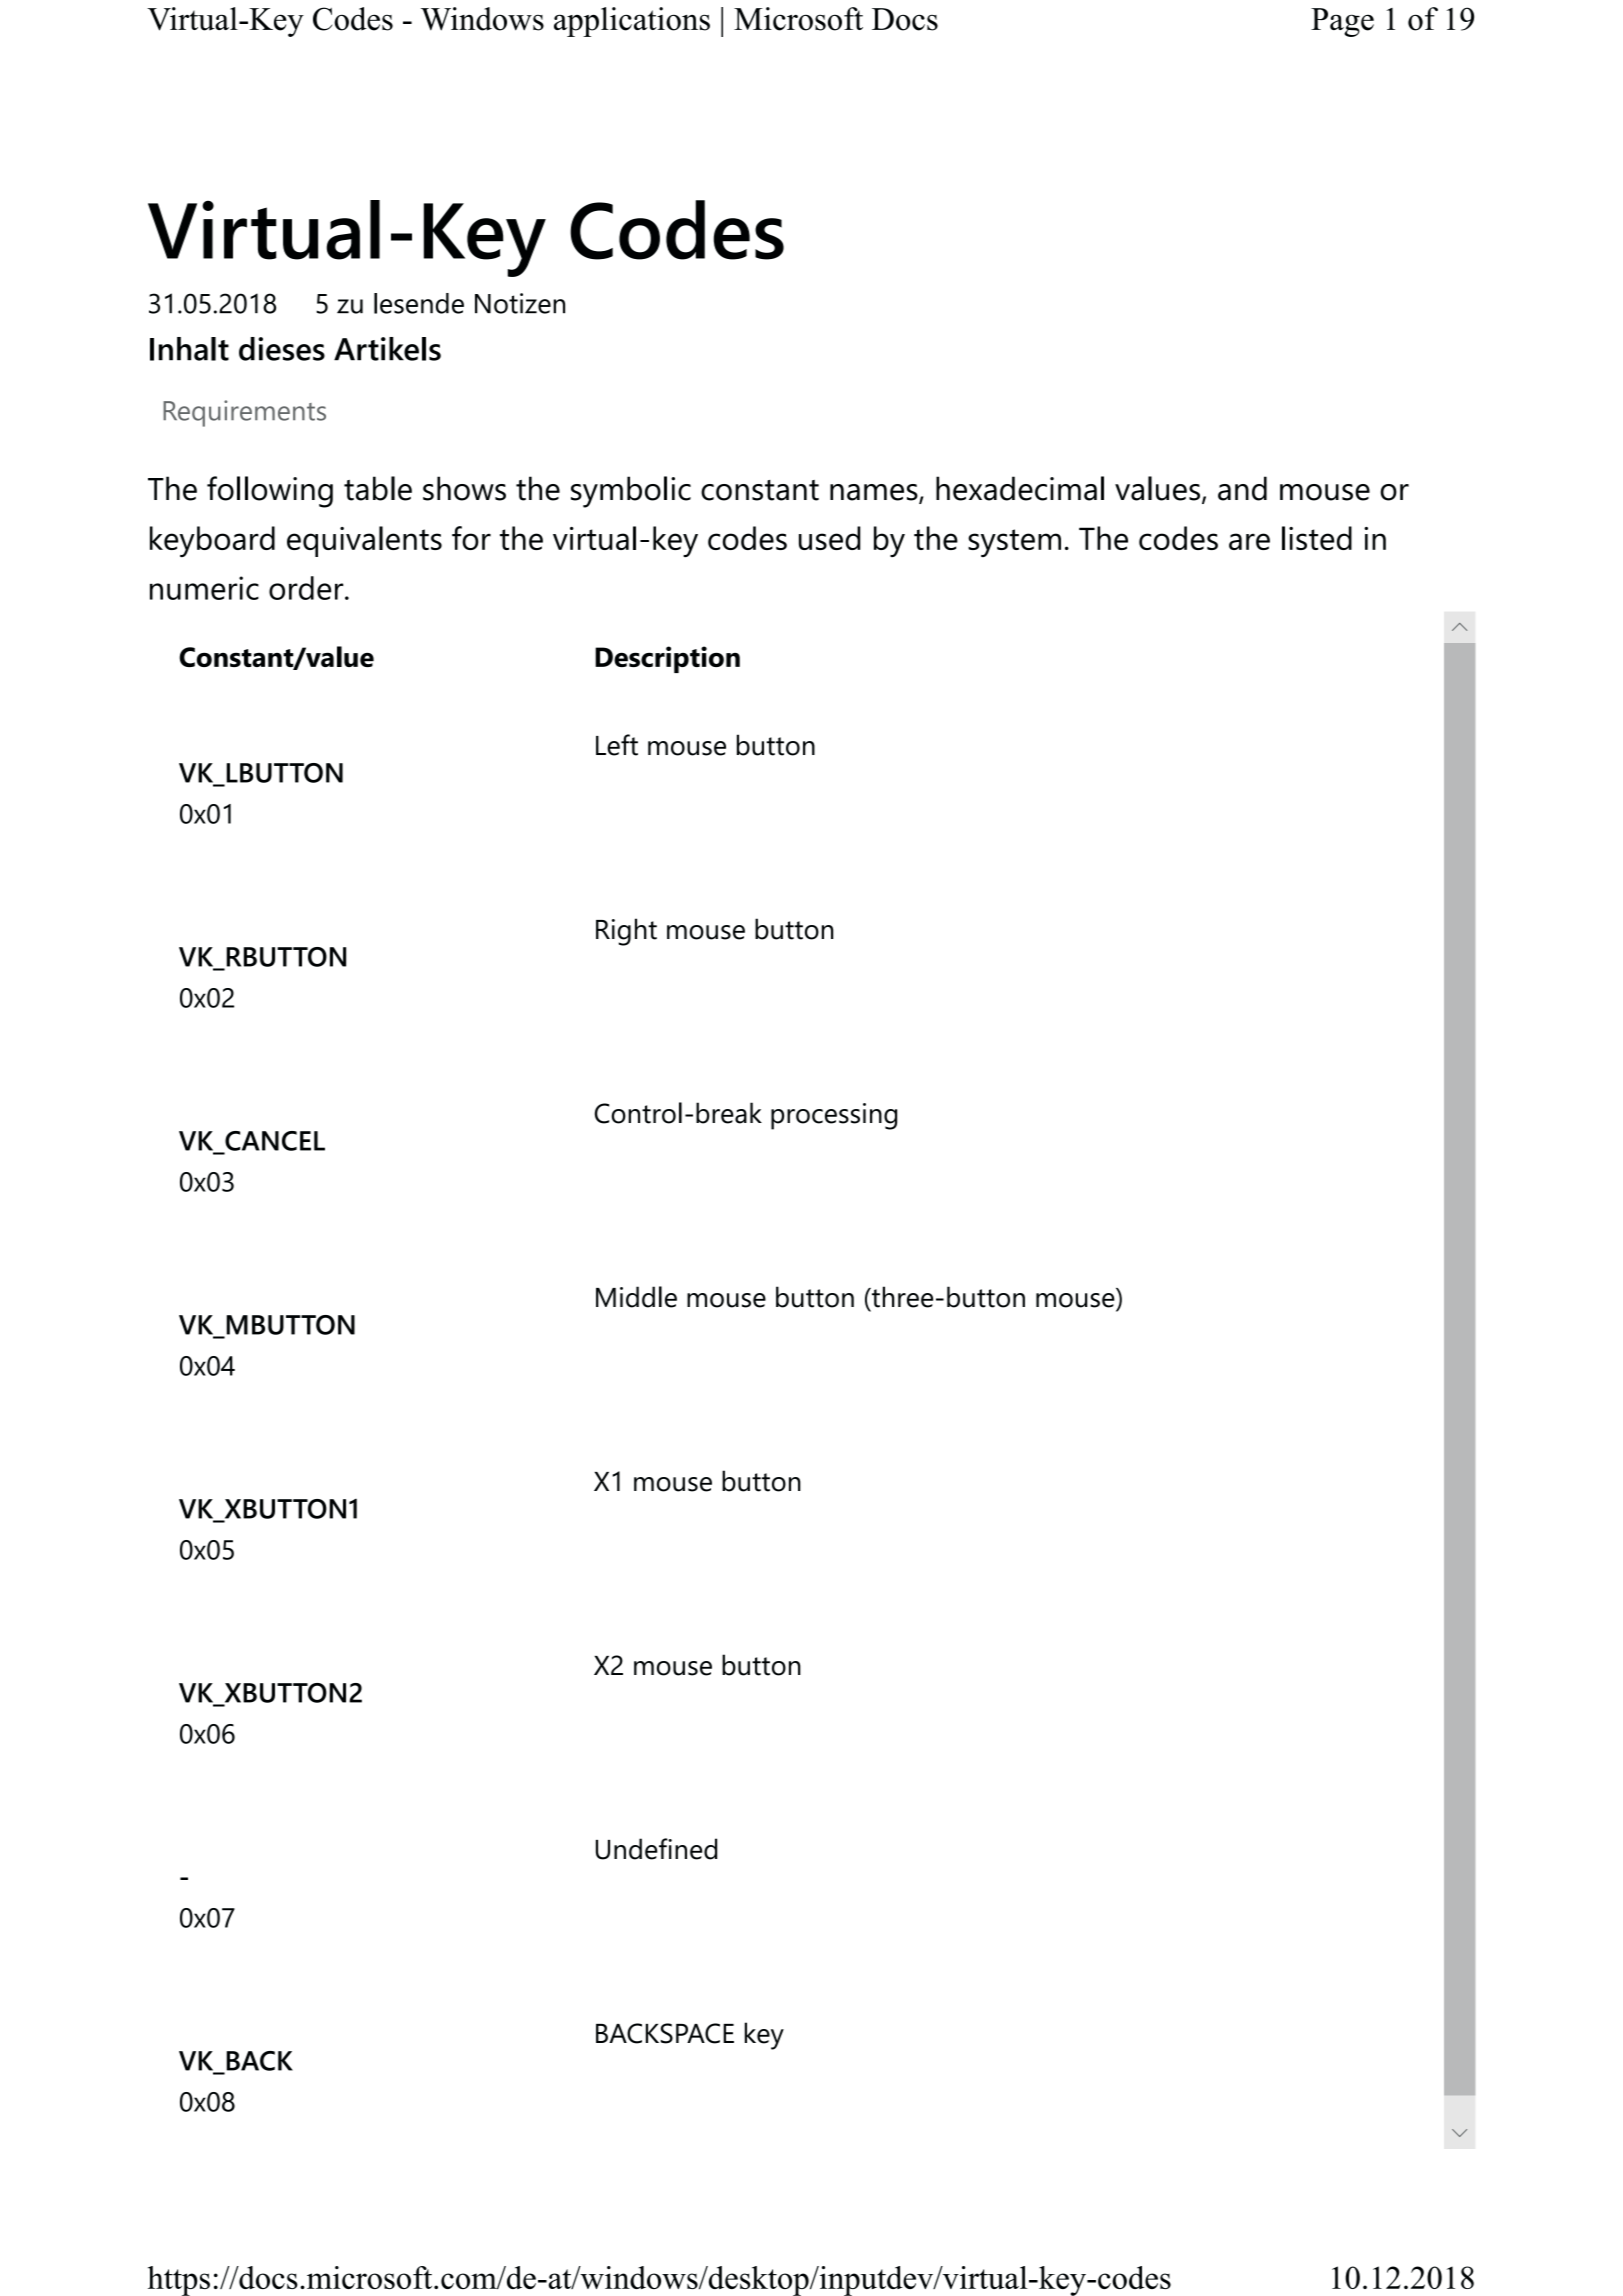 This screenshot has width=1623, height=2296. I want to click on are, so click(1249, 541).
